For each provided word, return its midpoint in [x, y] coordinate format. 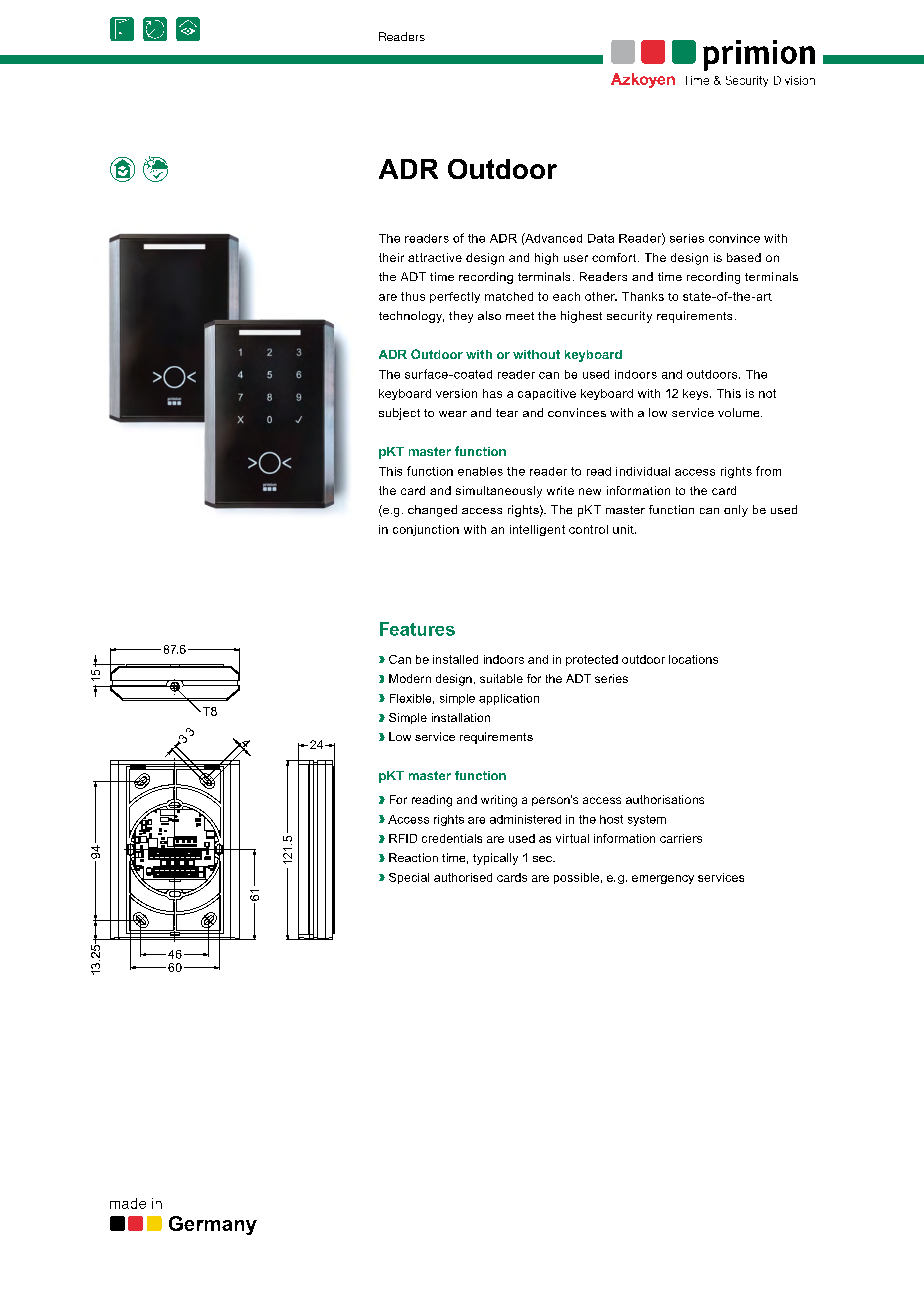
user [576, 258]
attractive [435, 257]
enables [480, 471]
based [744, 257]
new [590, 491]
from [768, 471]
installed [455, 659]
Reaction [413, 857]
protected [592, 660]
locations [693, 659]
